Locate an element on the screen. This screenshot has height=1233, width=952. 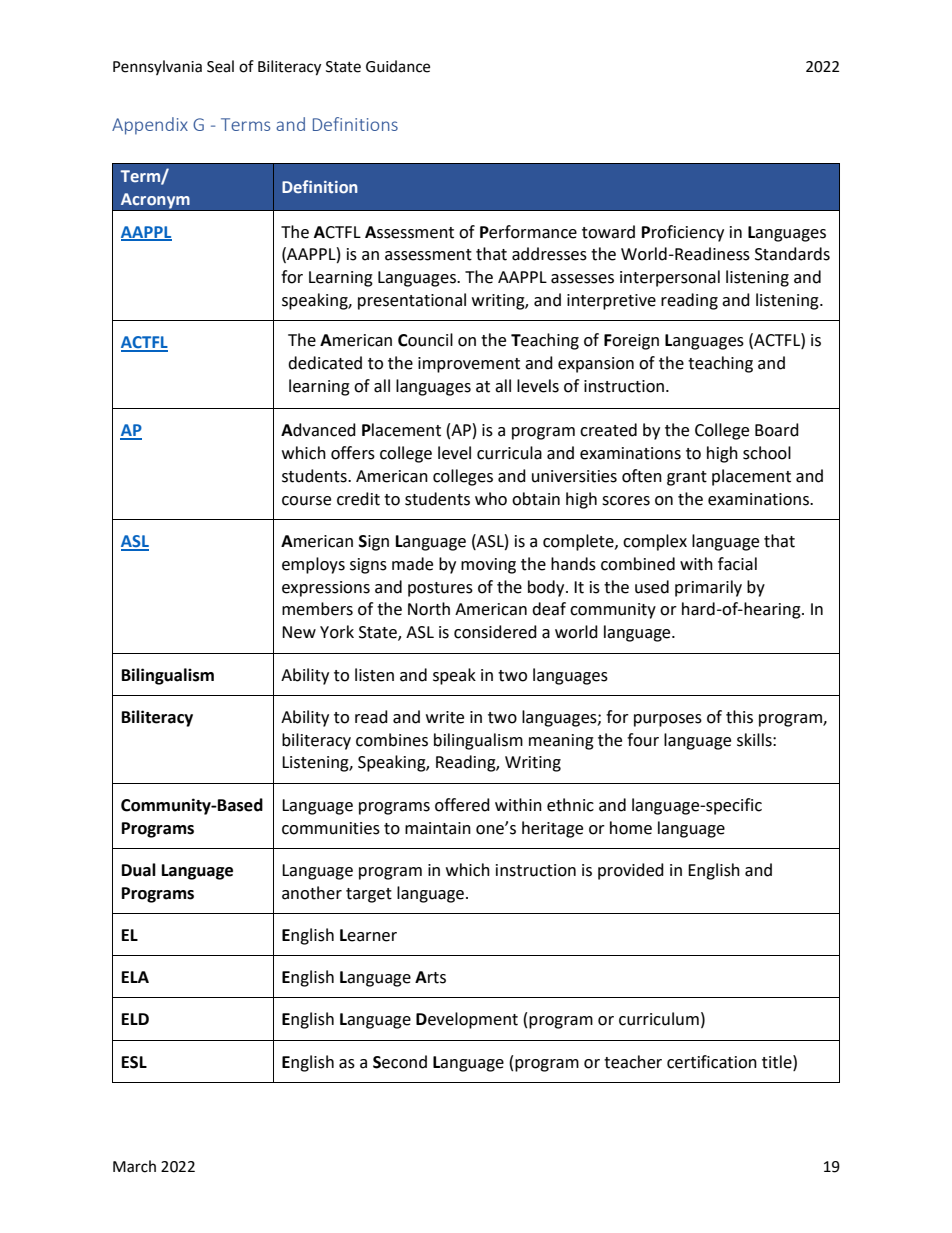
March is located at coordinates (134, 1166).
